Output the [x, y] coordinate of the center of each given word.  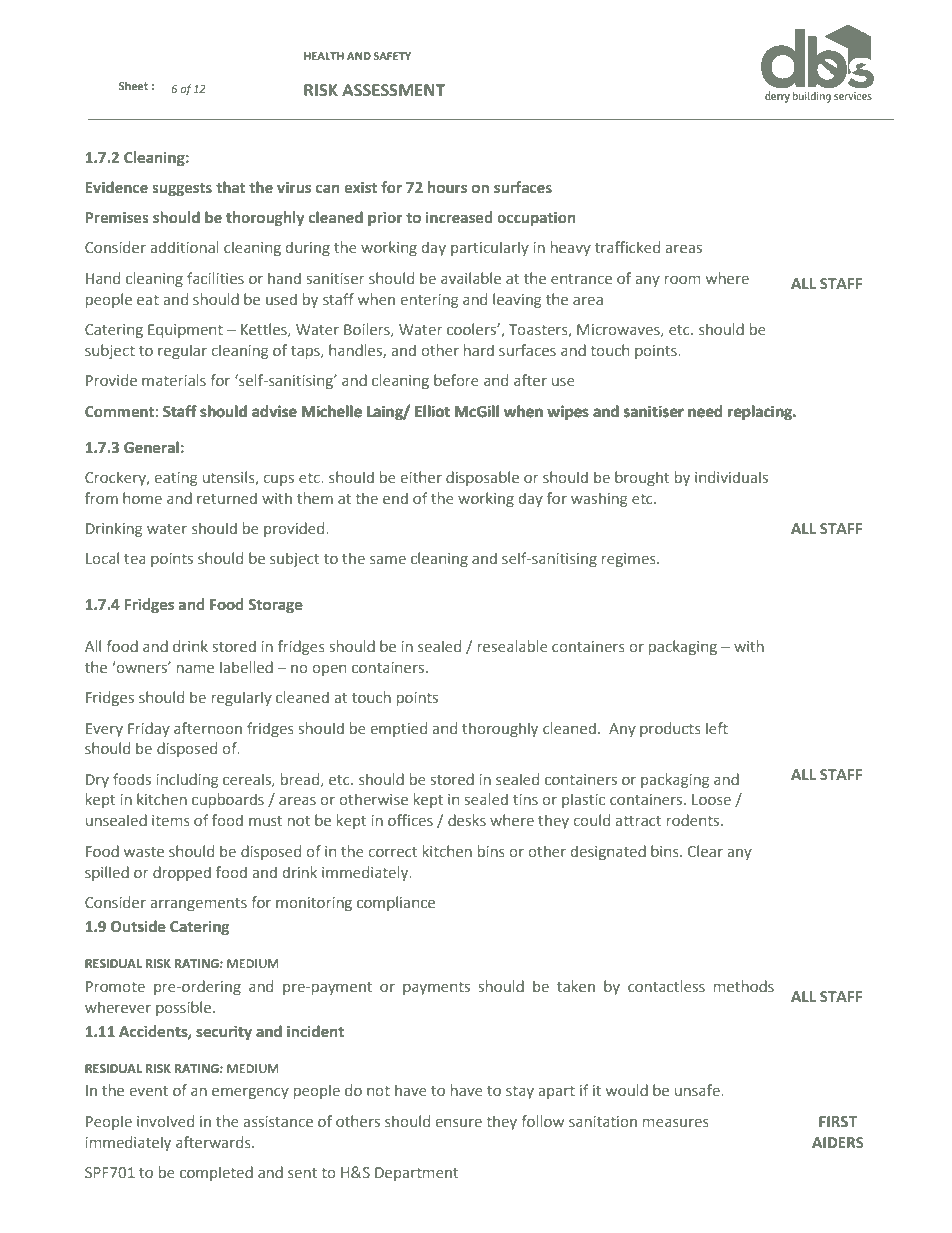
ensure [459, 1122]
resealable [513, 646]
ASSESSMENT [393, 90]
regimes [630, 560]
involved [165, 1121]
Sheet [133, 85]
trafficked [627, 247]
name [195, 668]
